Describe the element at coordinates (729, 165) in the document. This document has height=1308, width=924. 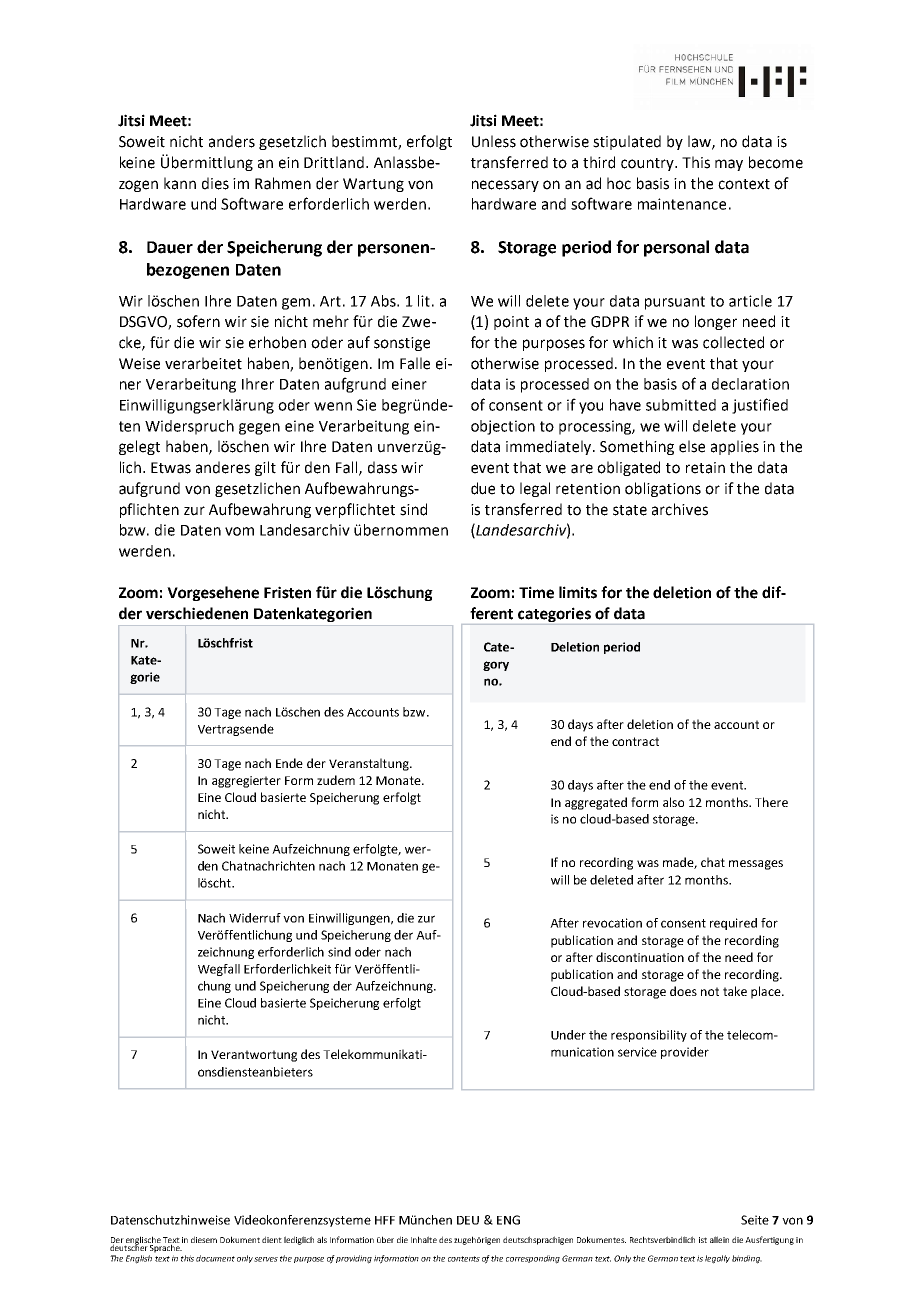
I see `may` at that location.
